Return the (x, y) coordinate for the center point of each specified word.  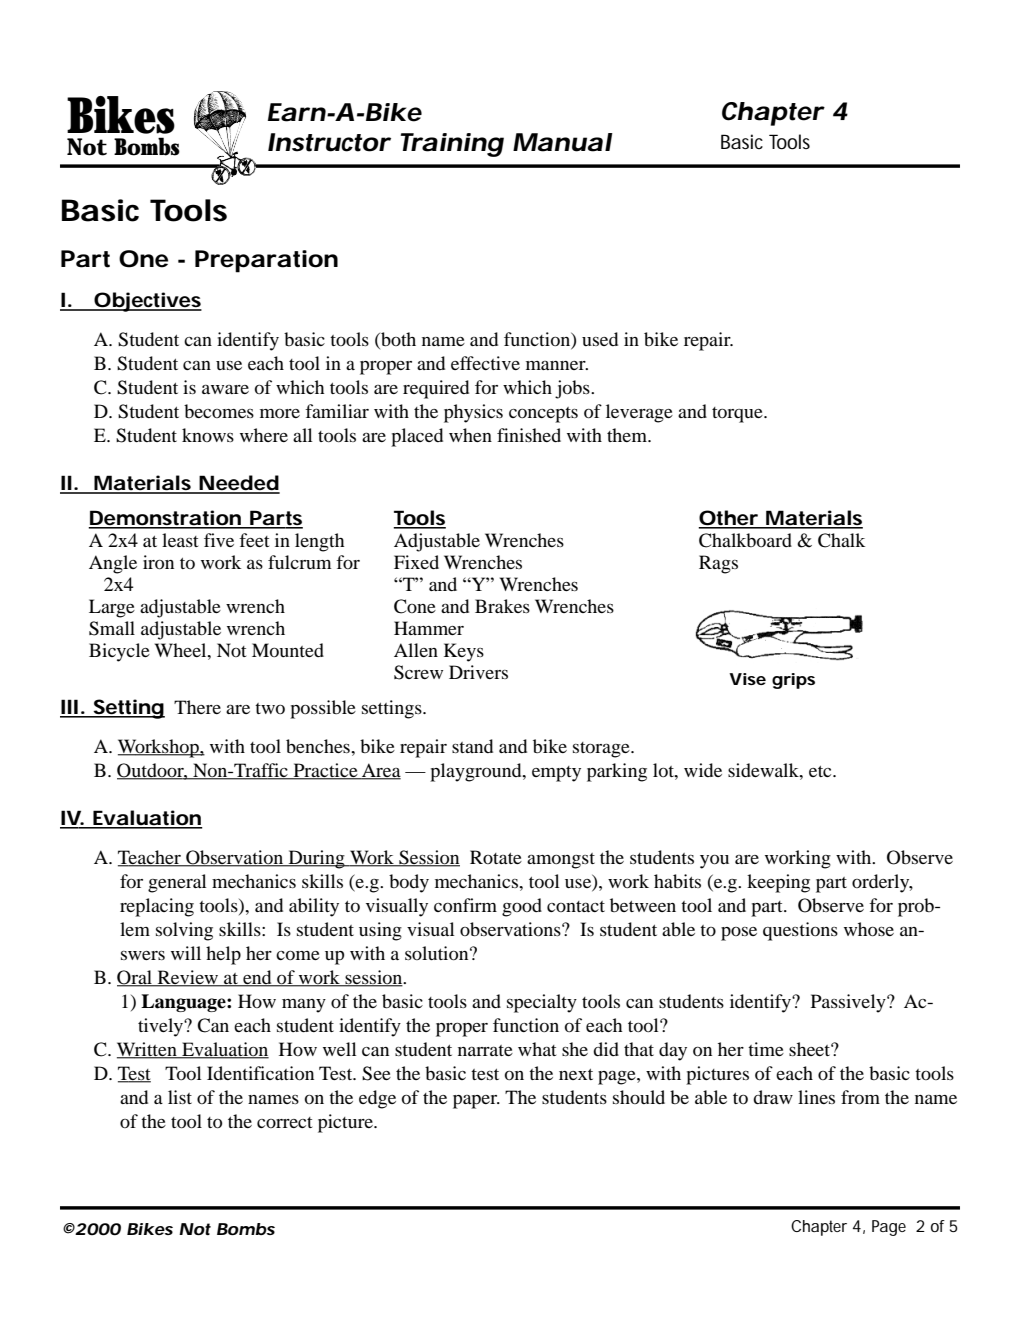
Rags (718, 564)
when (470, 435)
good (522, 907)
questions (800, 931)
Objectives (147, 302)
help (223, 955)
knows (208, 435)
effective (485, 363)
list (180, 1097)
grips (793, 681)
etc (821, 771)
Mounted (288, 650)
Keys (464, 652)
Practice (325, 771)
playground (477, 772)
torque (738, 415)
